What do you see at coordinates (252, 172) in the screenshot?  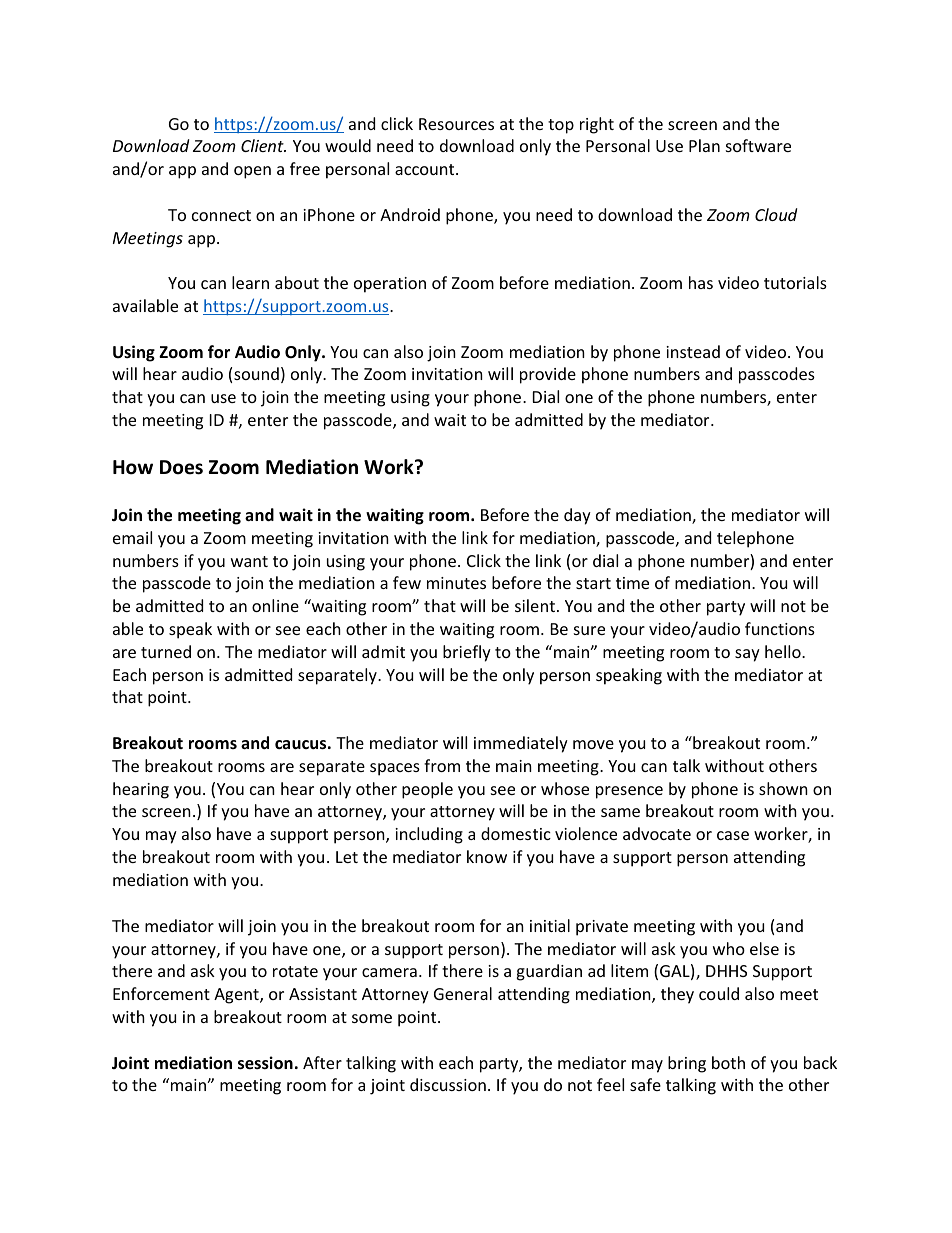 I see `open` at bounding box center [252, 172].
